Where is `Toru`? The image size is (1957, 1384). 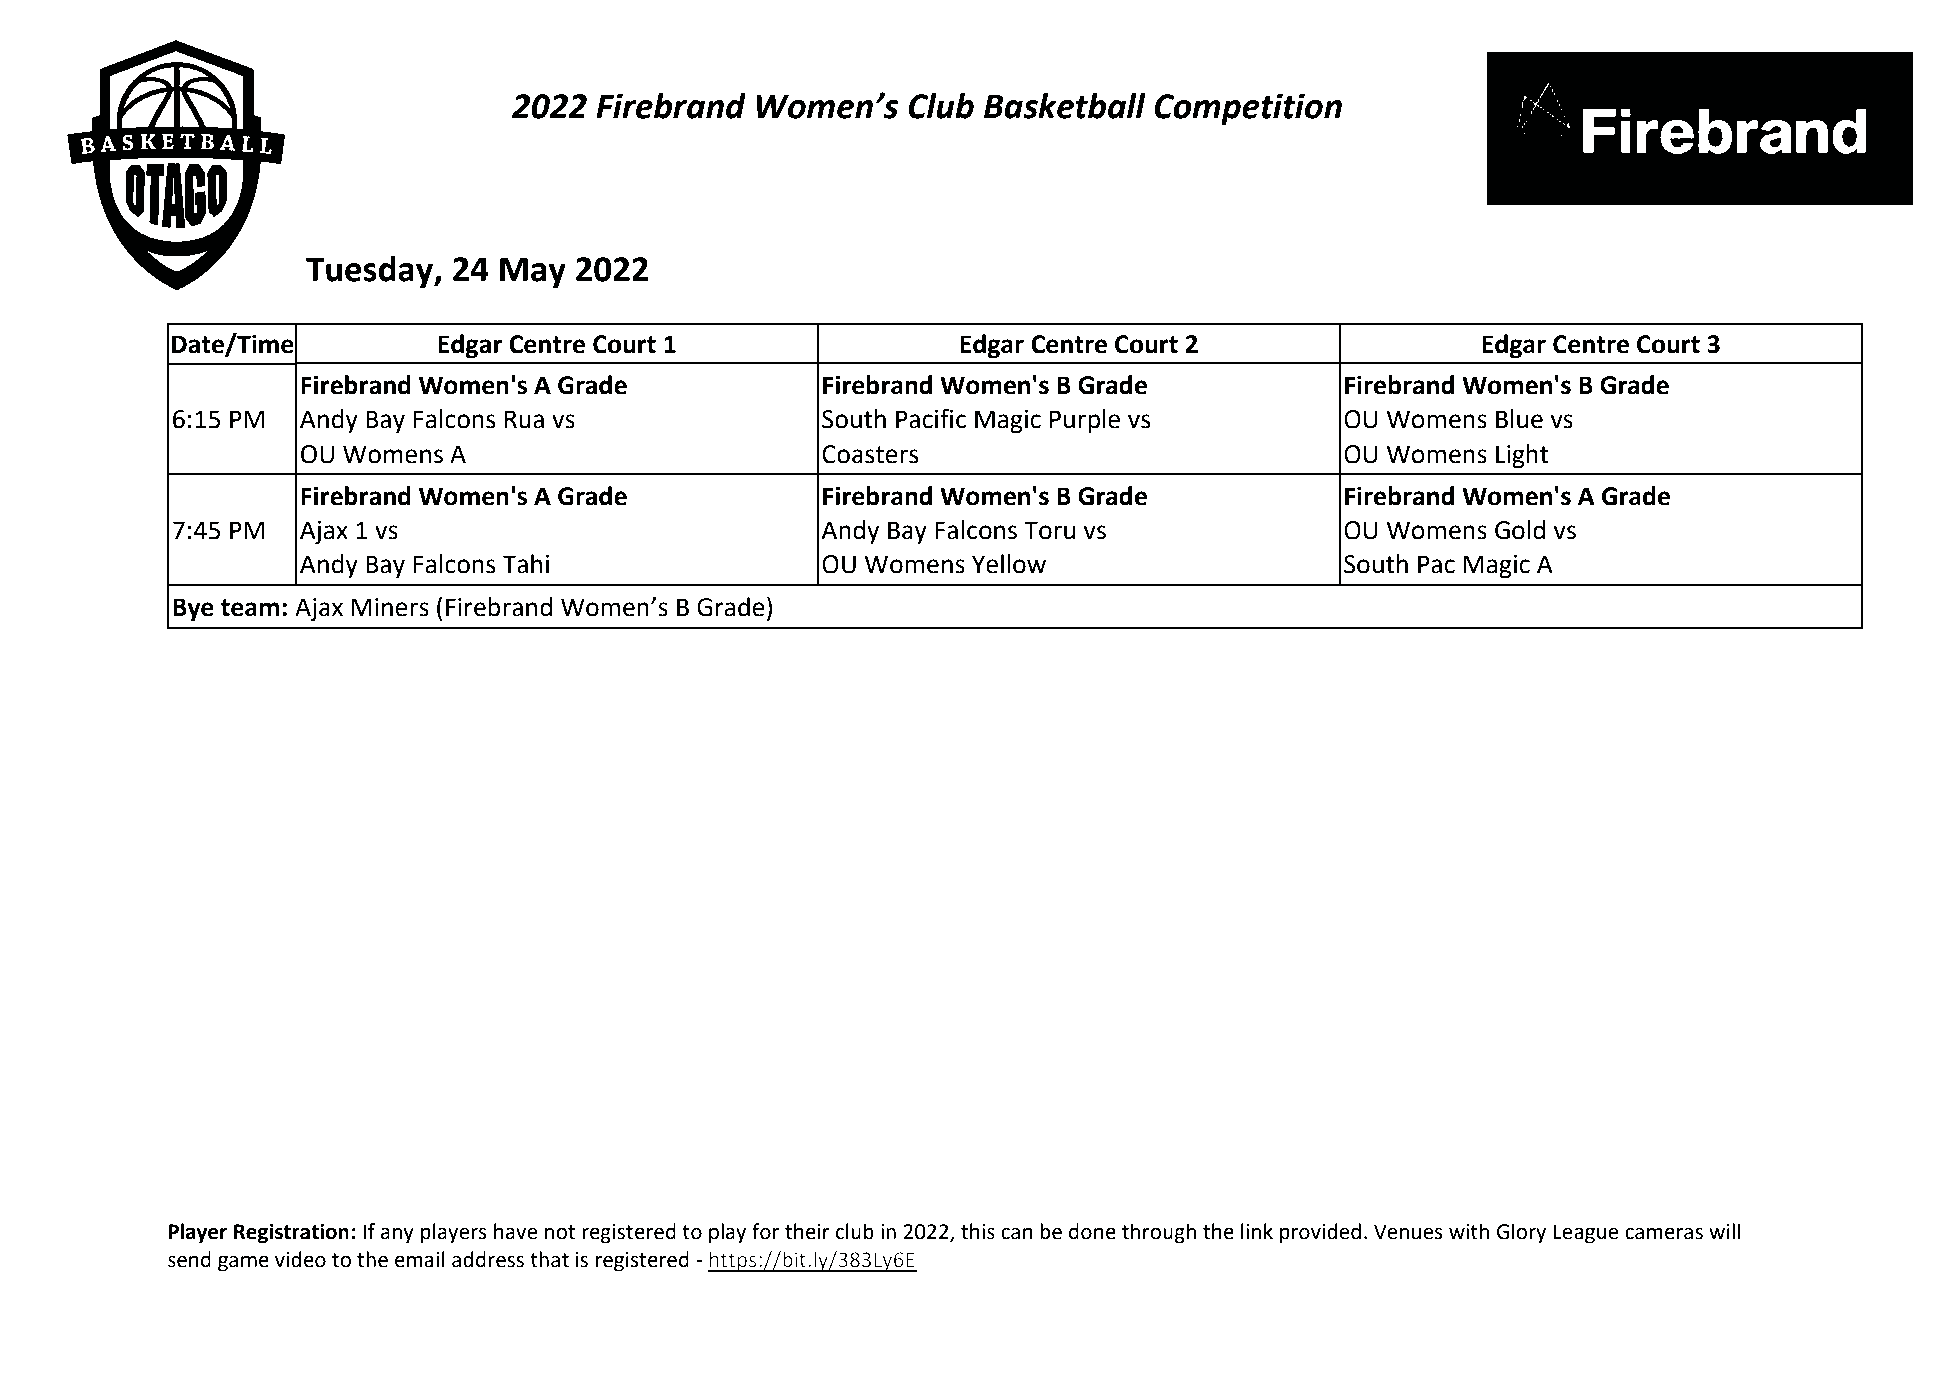
Toru is located at coordinates (1049, 530).
